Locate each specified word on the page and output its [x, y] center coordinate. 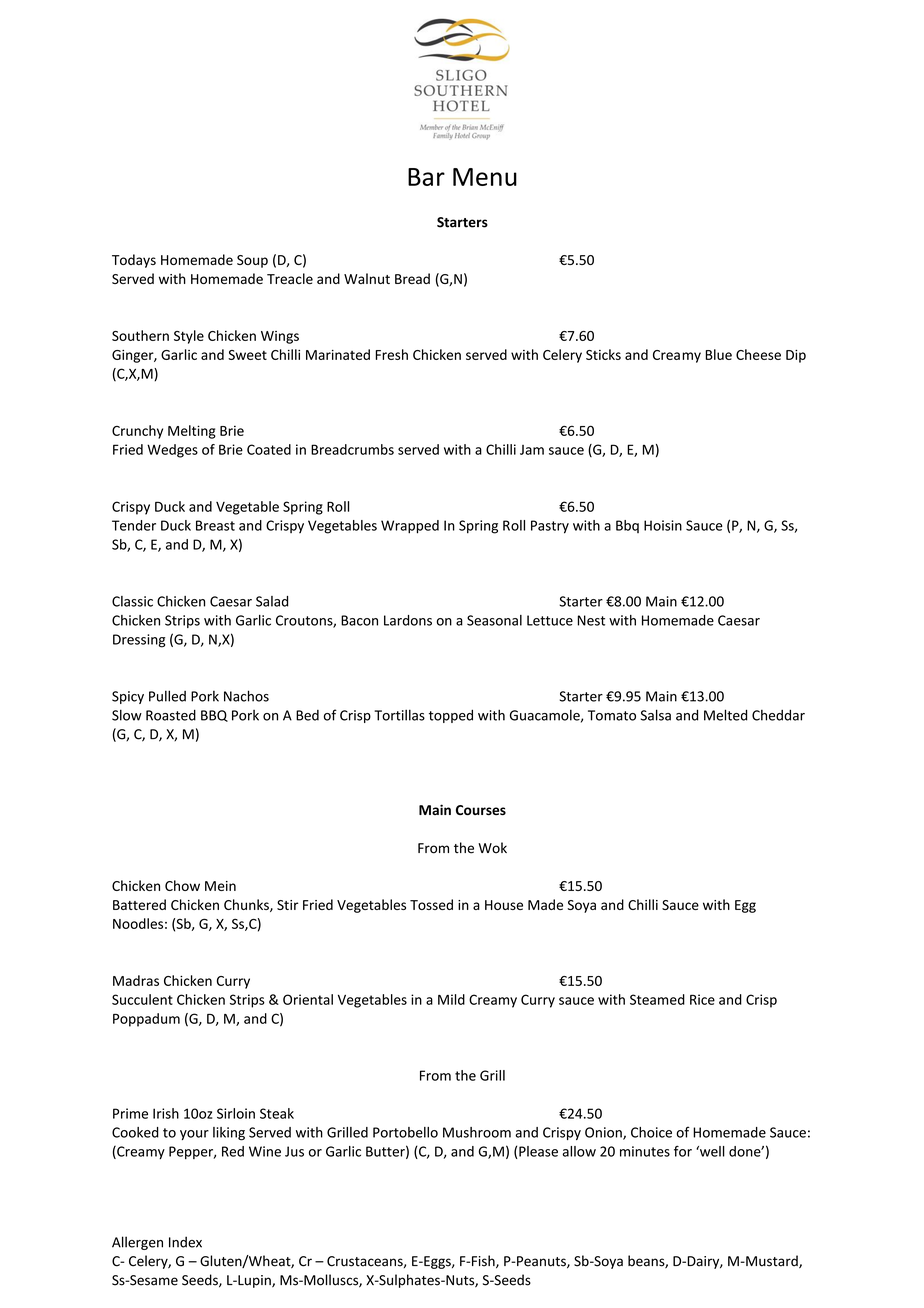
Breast [215, 525]
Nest [591, 620]
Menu [485, 177]
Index [185, 1242]
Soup [252, 261]
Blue [719, 354]
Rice [702, 999]
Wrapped [410, 527]
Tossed [431, 904]
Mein [220, 886]
